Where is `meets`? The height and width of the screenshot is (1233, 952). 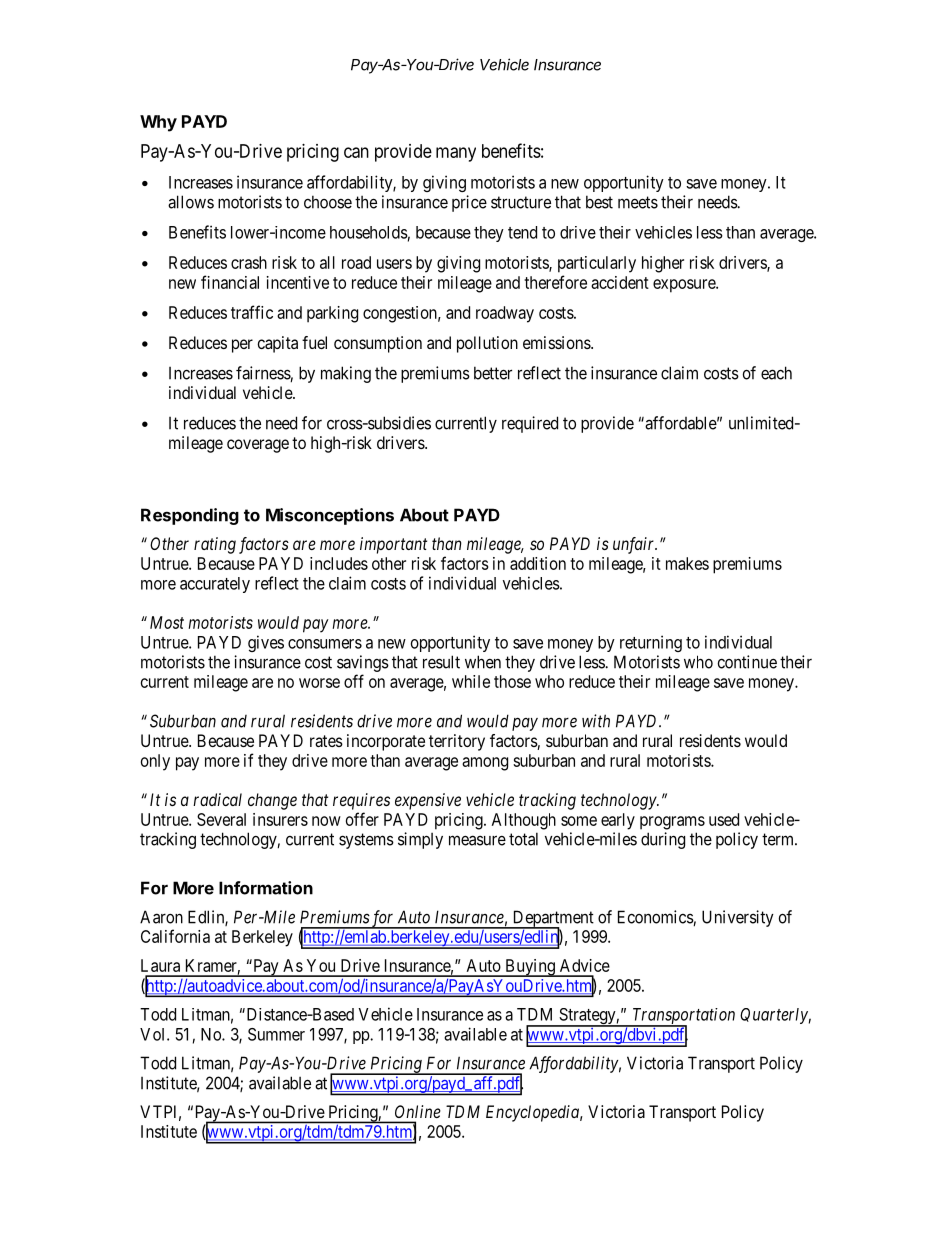
meets is located at coordinates (638, 202).
